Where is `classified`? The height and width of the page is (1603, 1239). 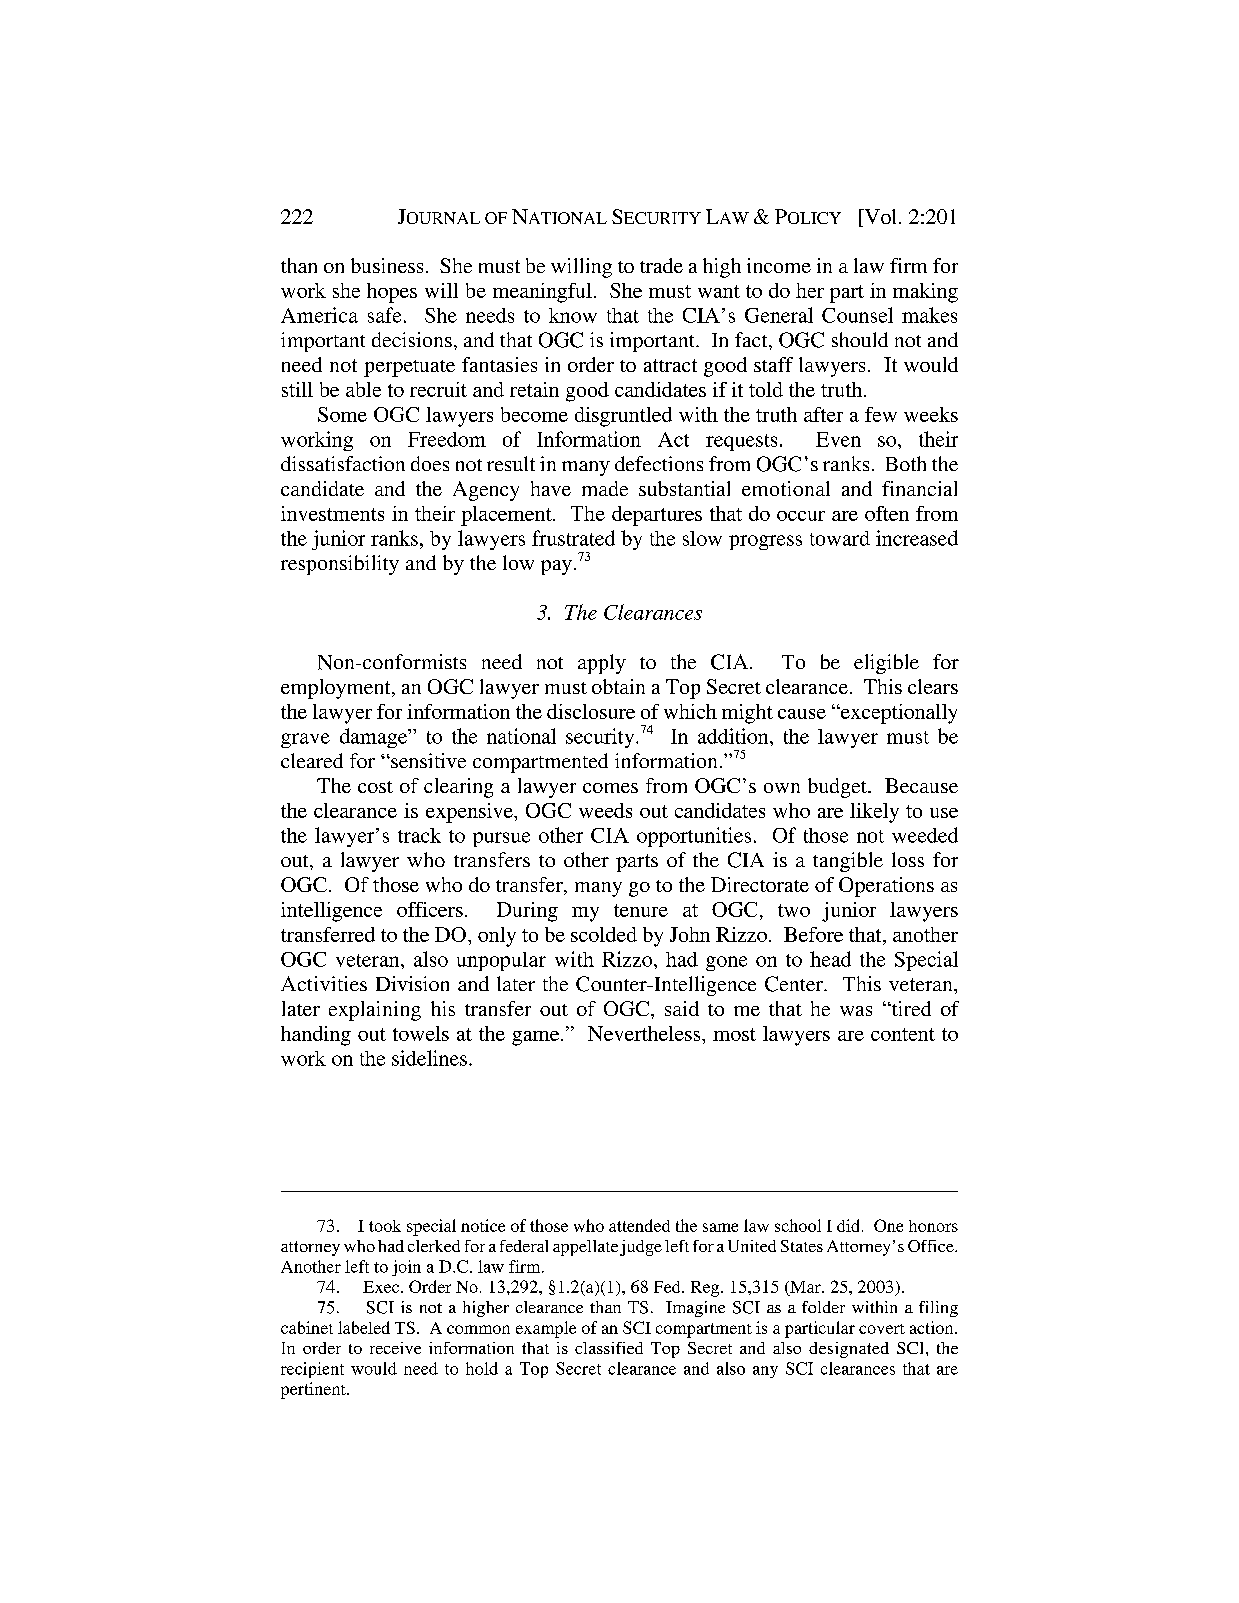 classified is located at coordinates (609, 1348).
